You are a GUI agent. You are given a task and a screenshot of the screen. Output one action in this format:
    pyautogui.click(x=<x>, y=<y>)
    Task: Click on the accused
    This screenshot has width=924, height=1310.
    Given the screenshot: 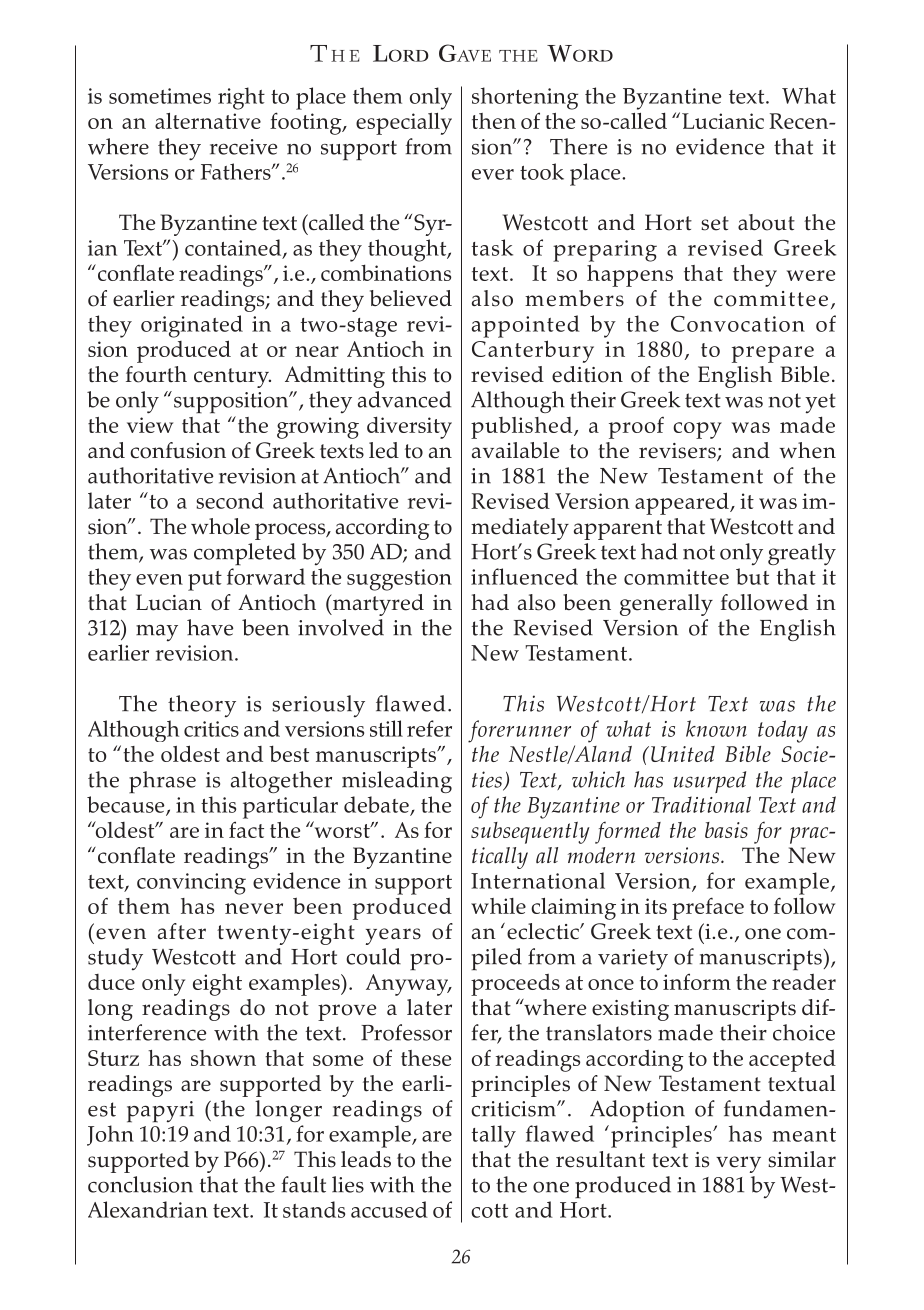 What is the action you would take?
    pyautogui.click(x=389, y=1209)
